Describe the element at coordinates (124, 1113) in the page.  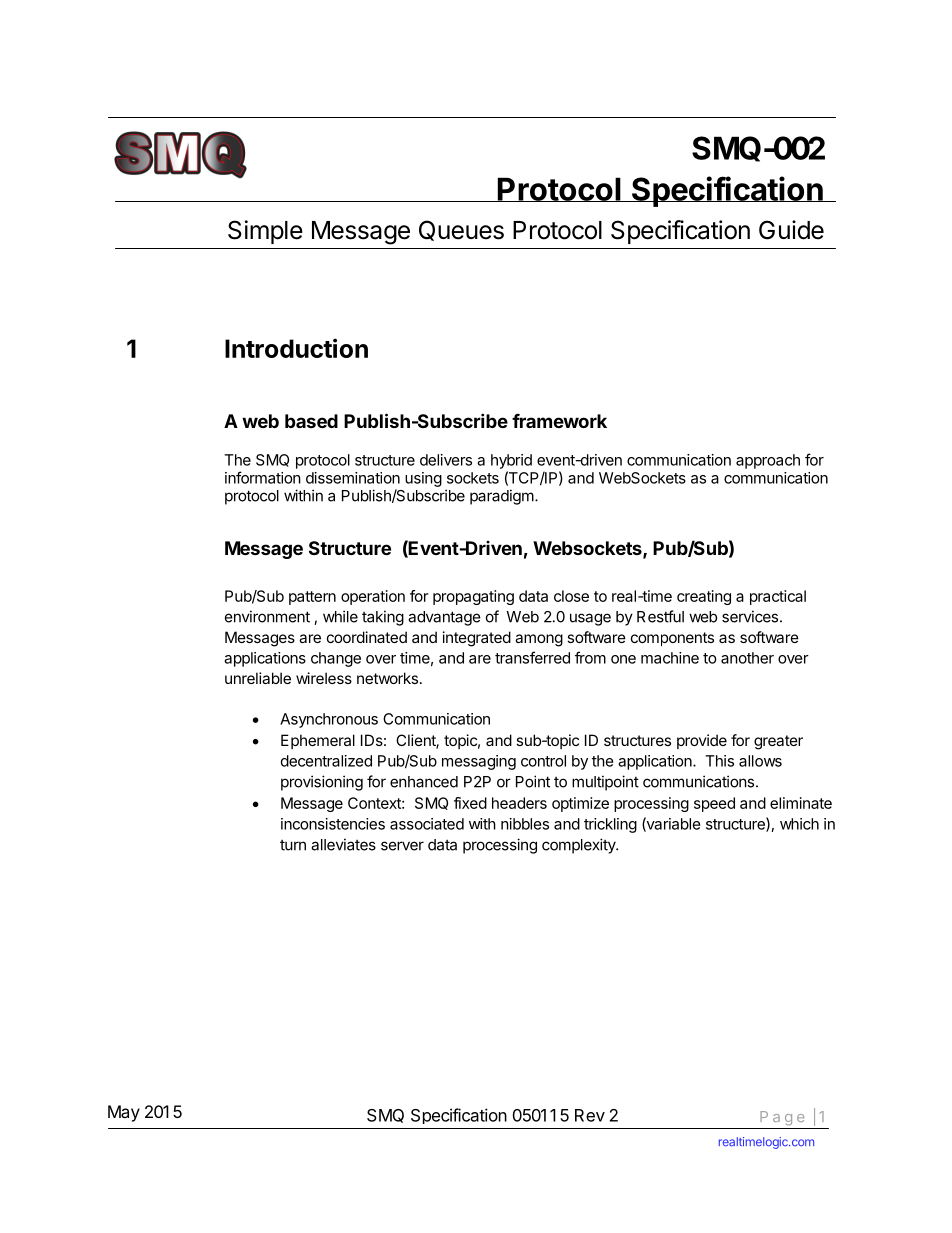
I see `May` at that location.
